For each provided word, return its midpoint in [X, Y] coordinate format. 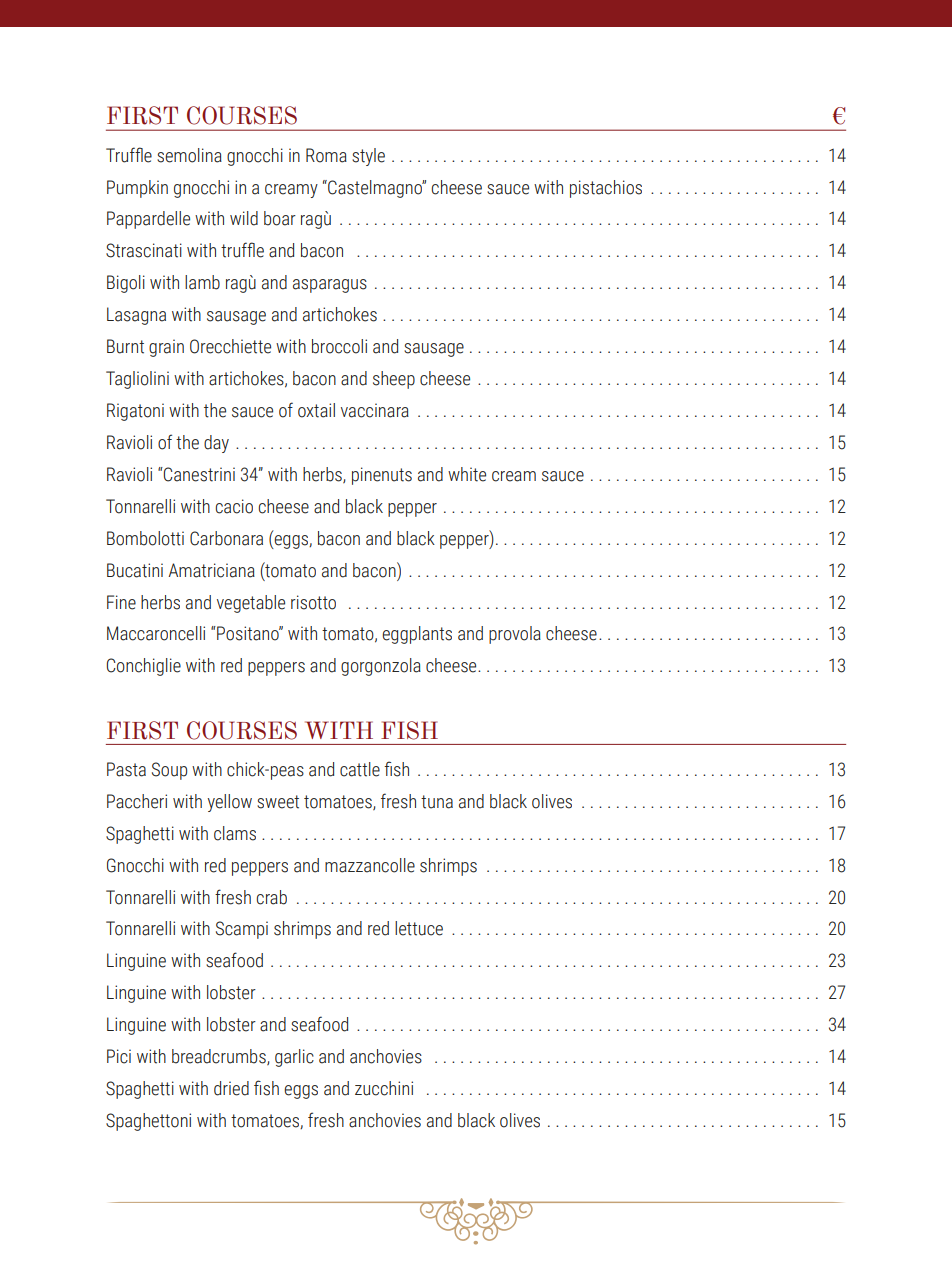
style [368, 157]
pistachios [606, 189]
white [467, 474]
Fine [121, 602]
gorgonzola [381, 667]
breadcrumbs [220, 1057]
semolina [189, 155]
